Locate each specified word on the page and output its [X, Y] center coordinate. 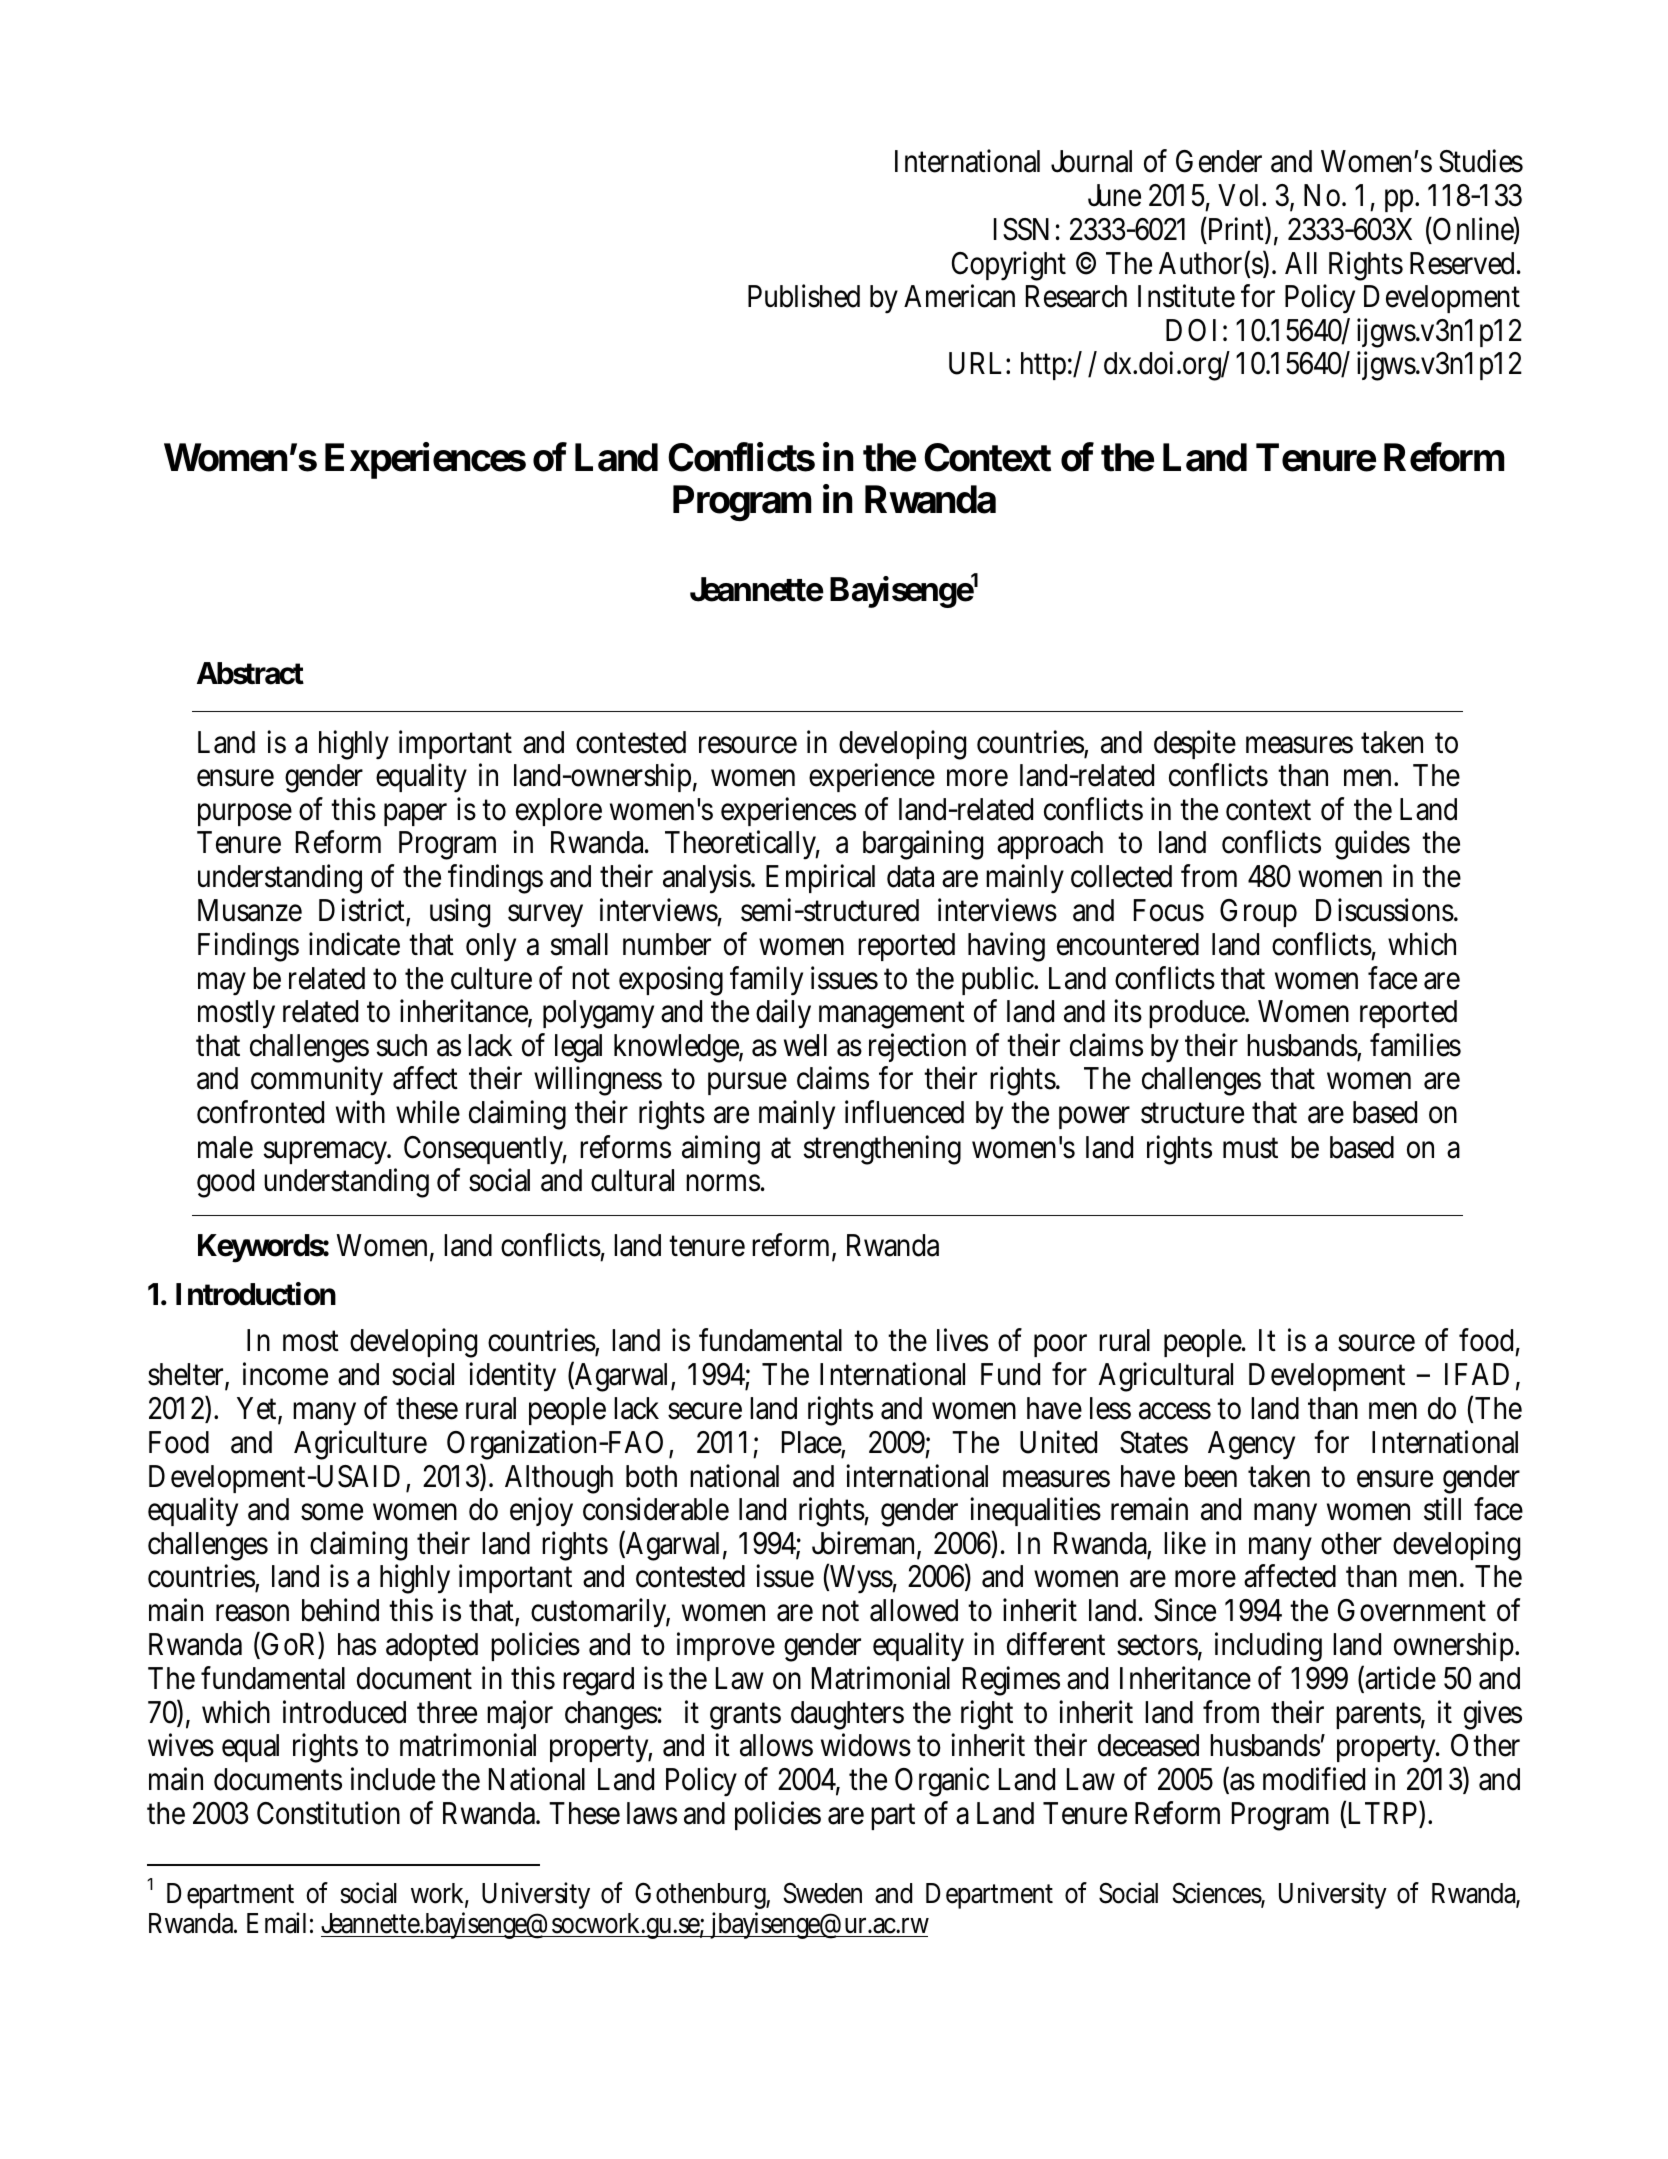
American [959, 296]
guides [1372, 845]
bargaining [923, 845]
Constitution [328, 1813]
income [285, 1374]
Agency [1251, 1445]
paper [415, 814]
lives [962, 1340]
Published [804, 296]
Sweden [822, 1893]
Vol [1238, 195]
